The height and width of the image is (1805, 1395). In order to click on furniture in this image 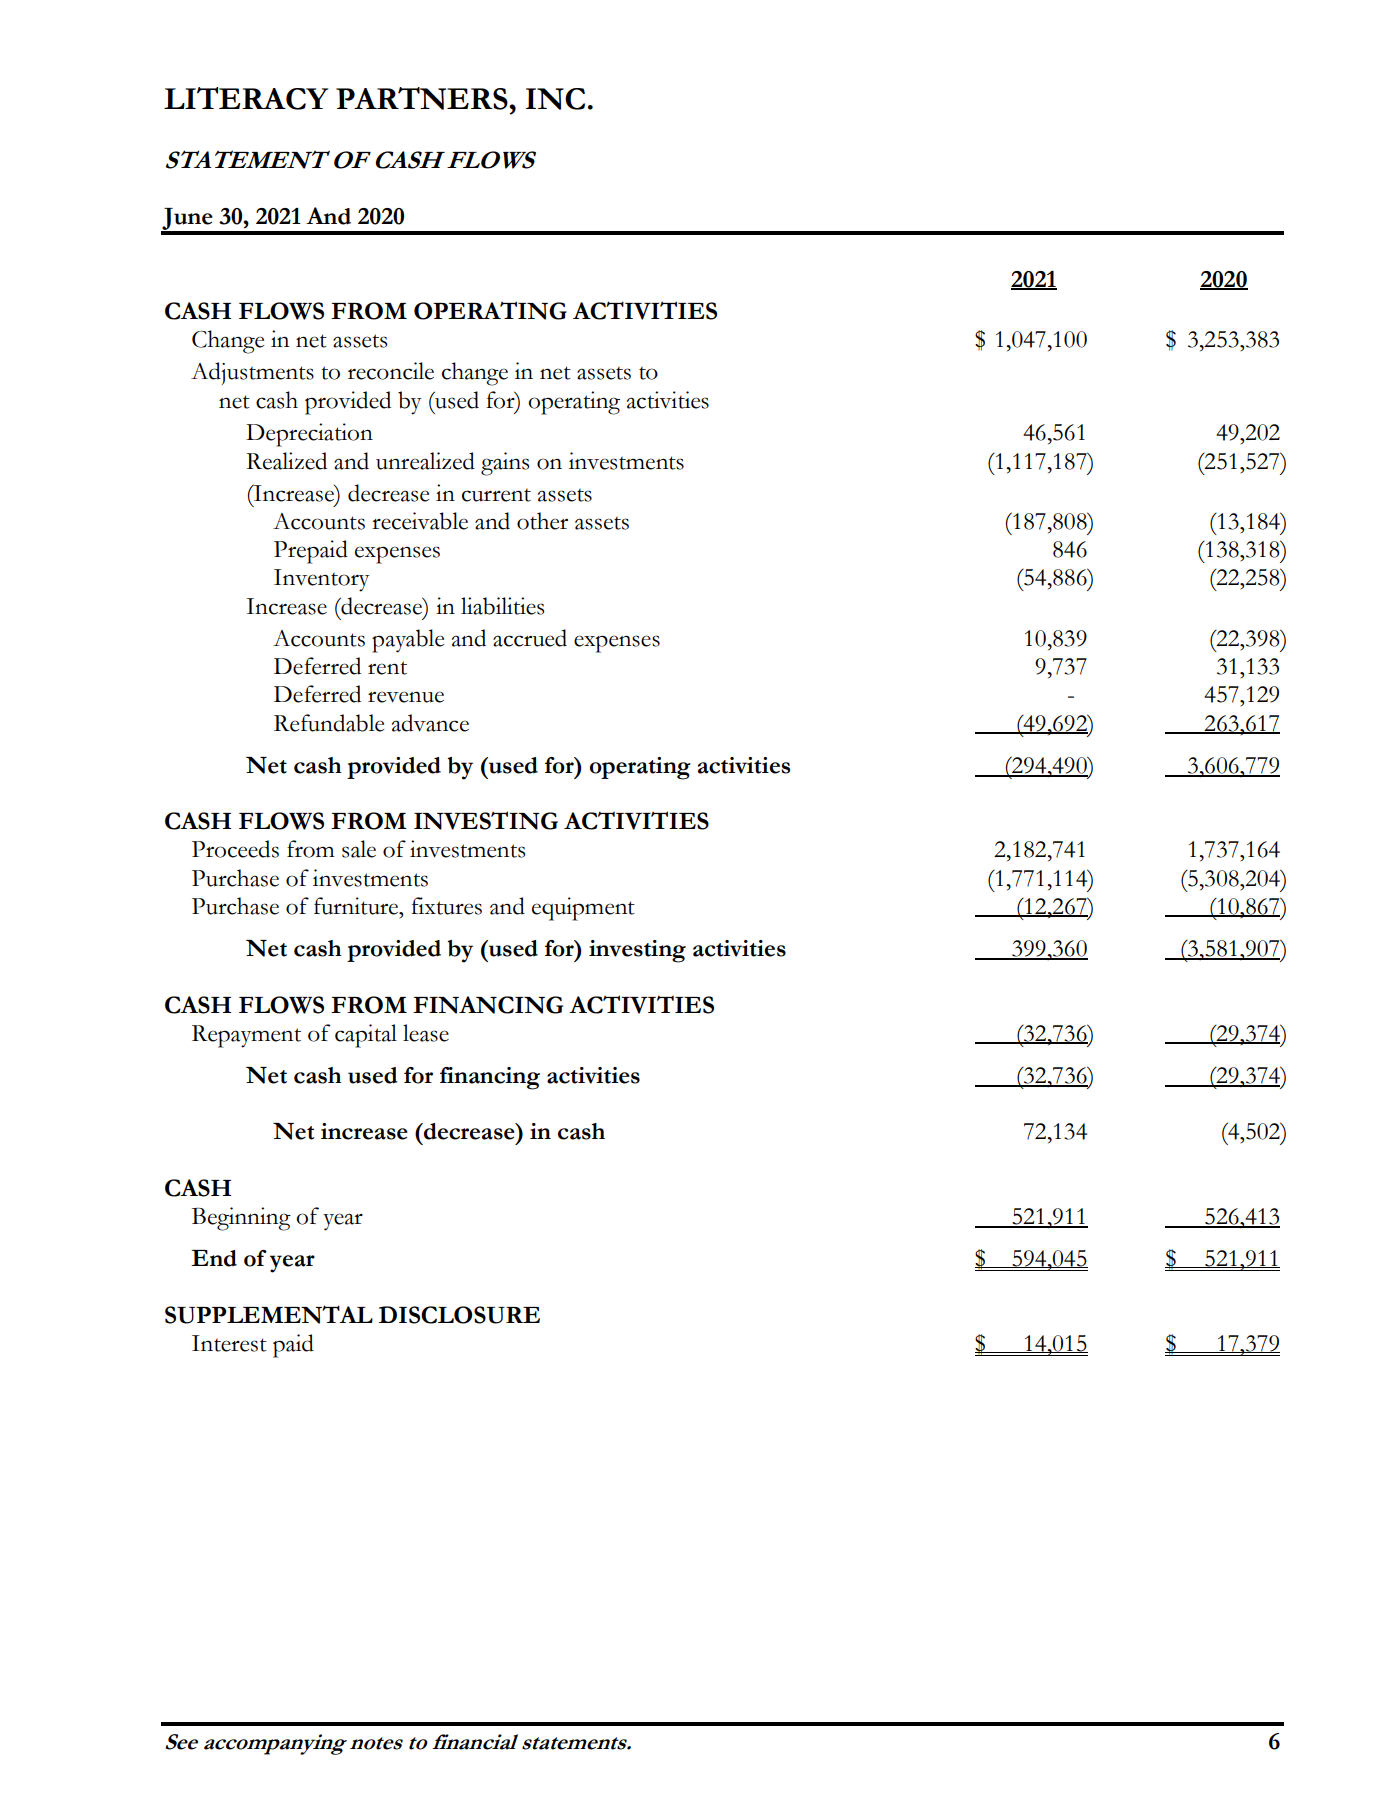, I will do `click(357, 906)`.
